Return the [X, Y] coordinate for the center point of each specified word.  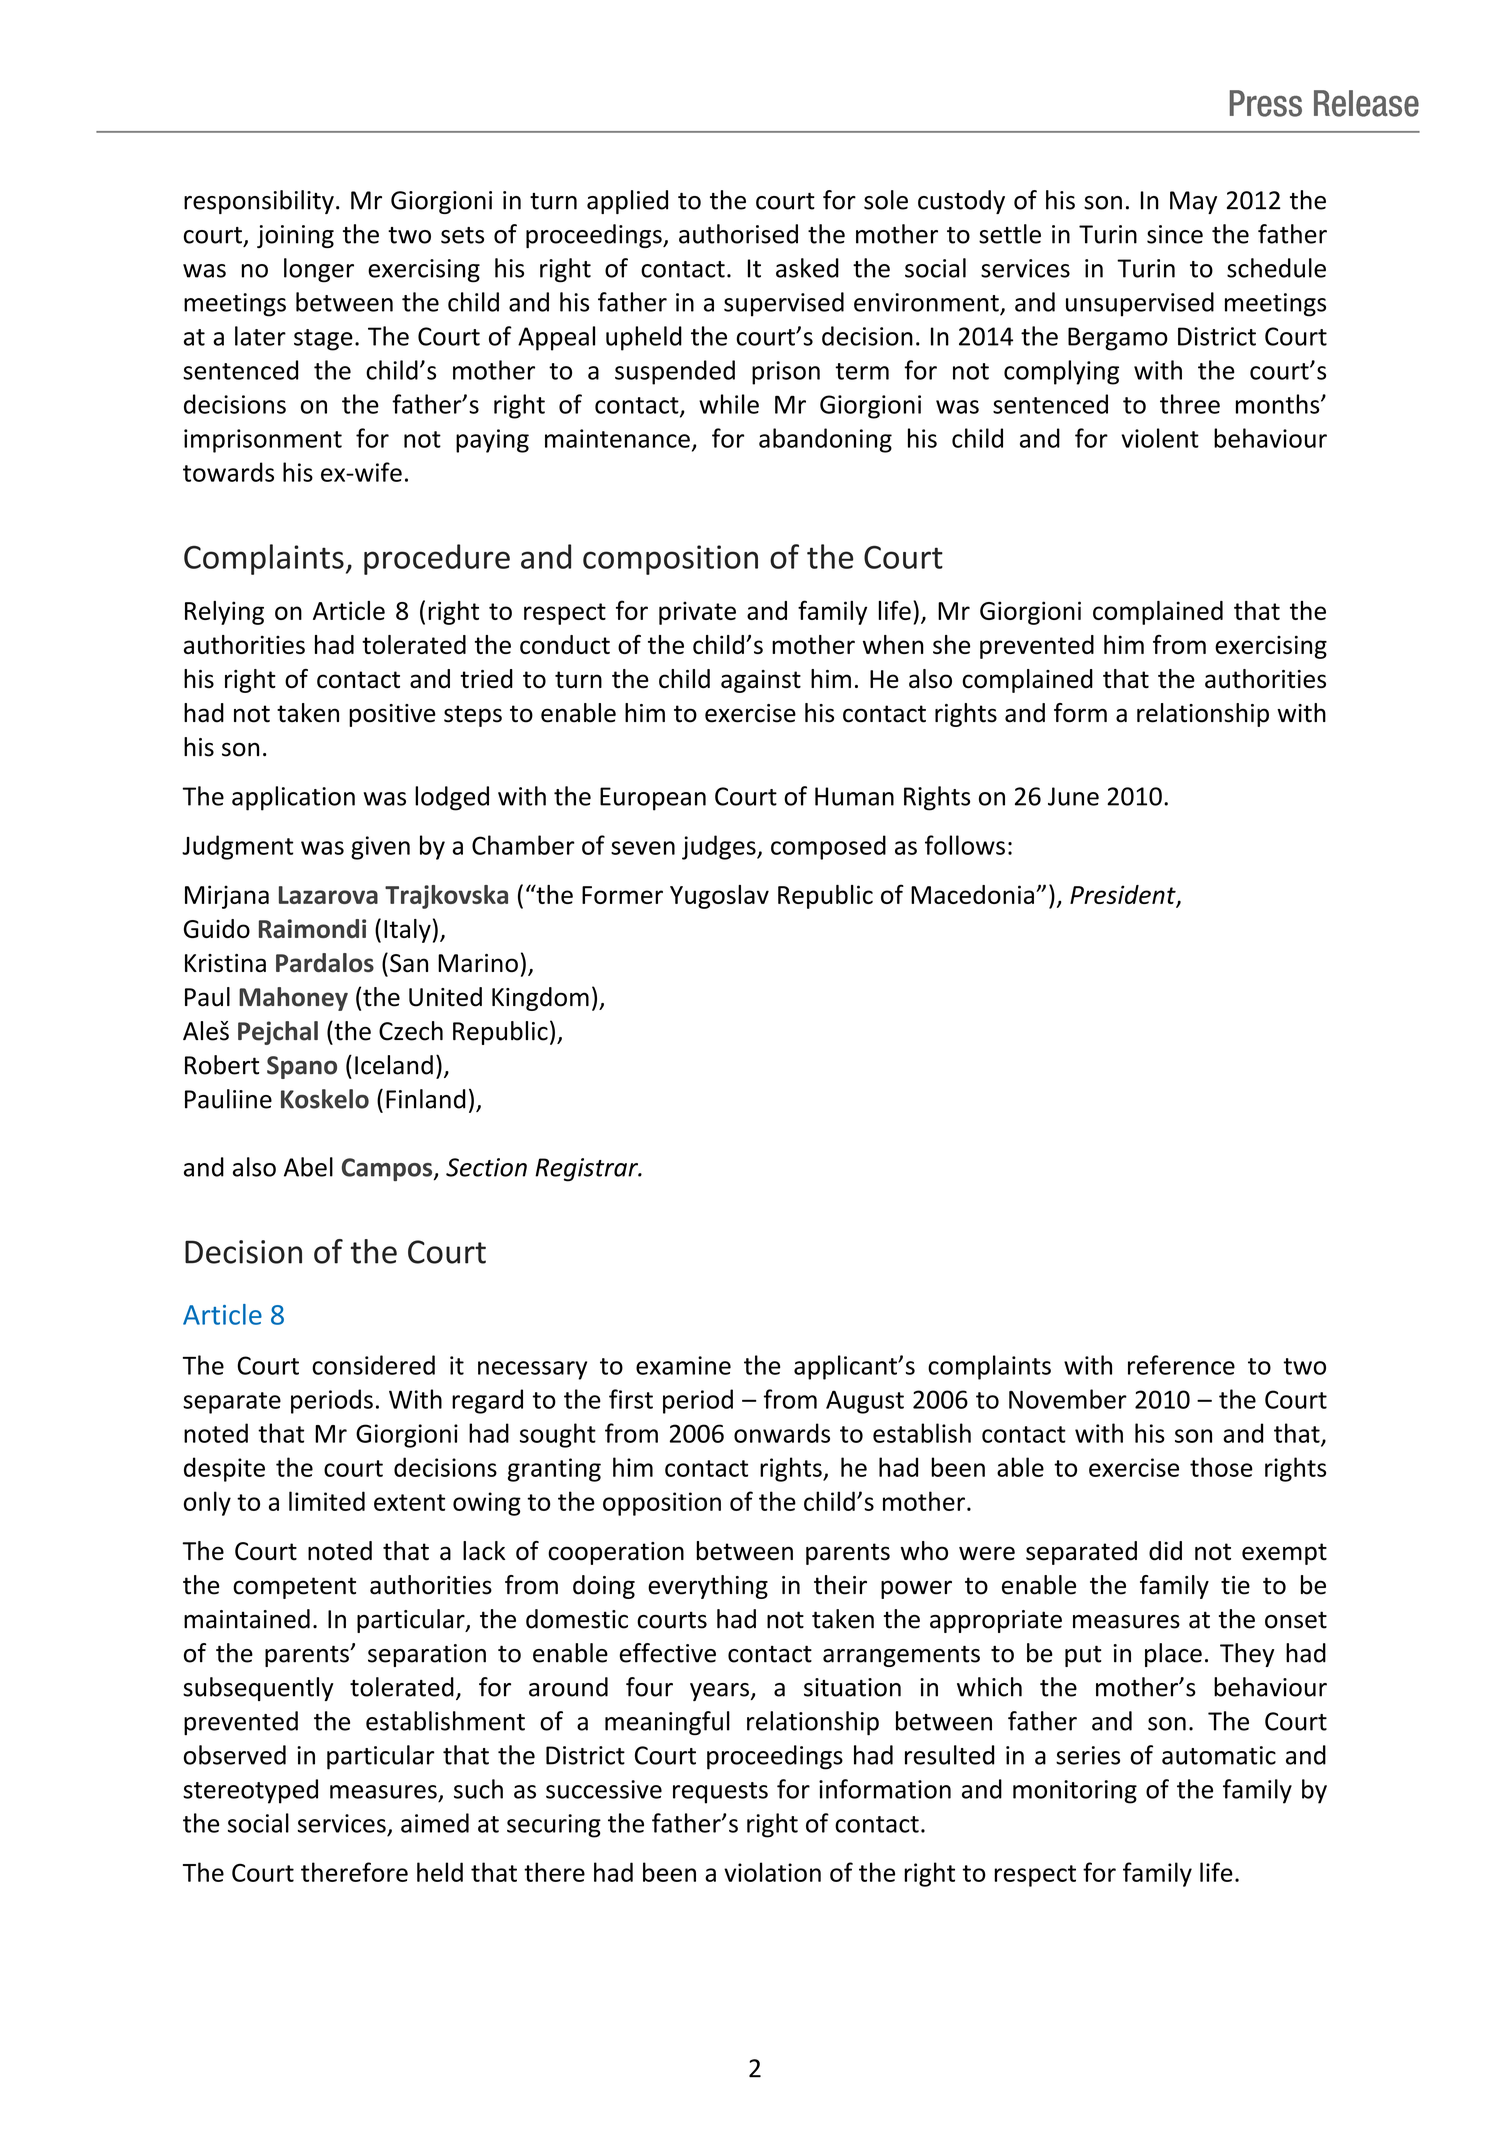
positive [392, 715]
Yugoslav [719, 897]
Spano [302, 1067]
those [1221, 1467]
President [1124, 896]
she [951, 644]
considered [373, 1365]
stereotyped [250, 1791]
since [1175, 234]
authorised [738, 234]
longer [319, 270]
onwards [782, 1433]
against [761, 681]
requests [720, 1793]
